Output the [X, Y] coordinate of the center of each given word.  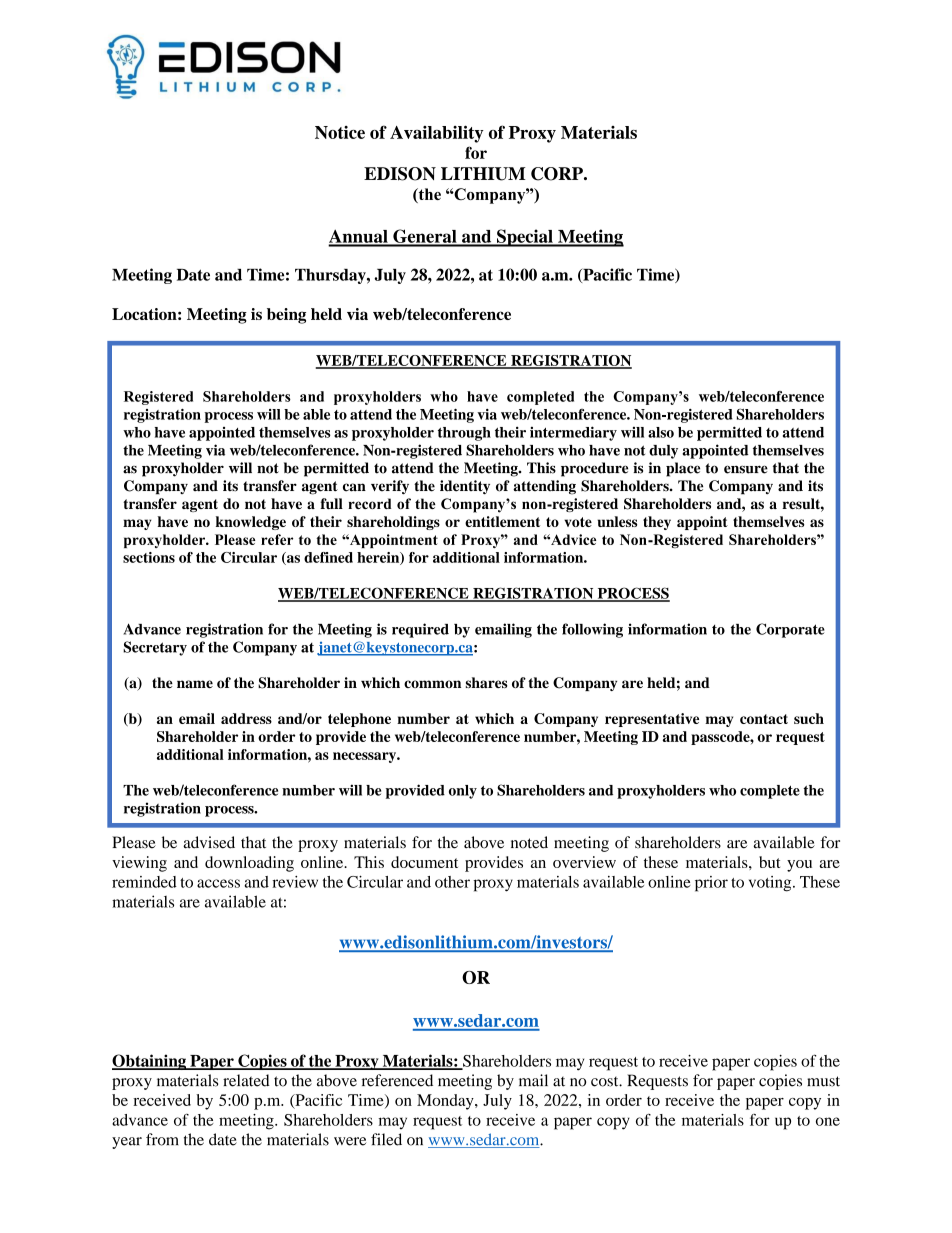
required [420, 630]
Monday [446, 1102]
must [823, 1081]
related [246, 1080]
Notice [340, 132]
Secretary [155, 648]
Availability [437, 134]
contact [764, 719]
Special [525, 238]
